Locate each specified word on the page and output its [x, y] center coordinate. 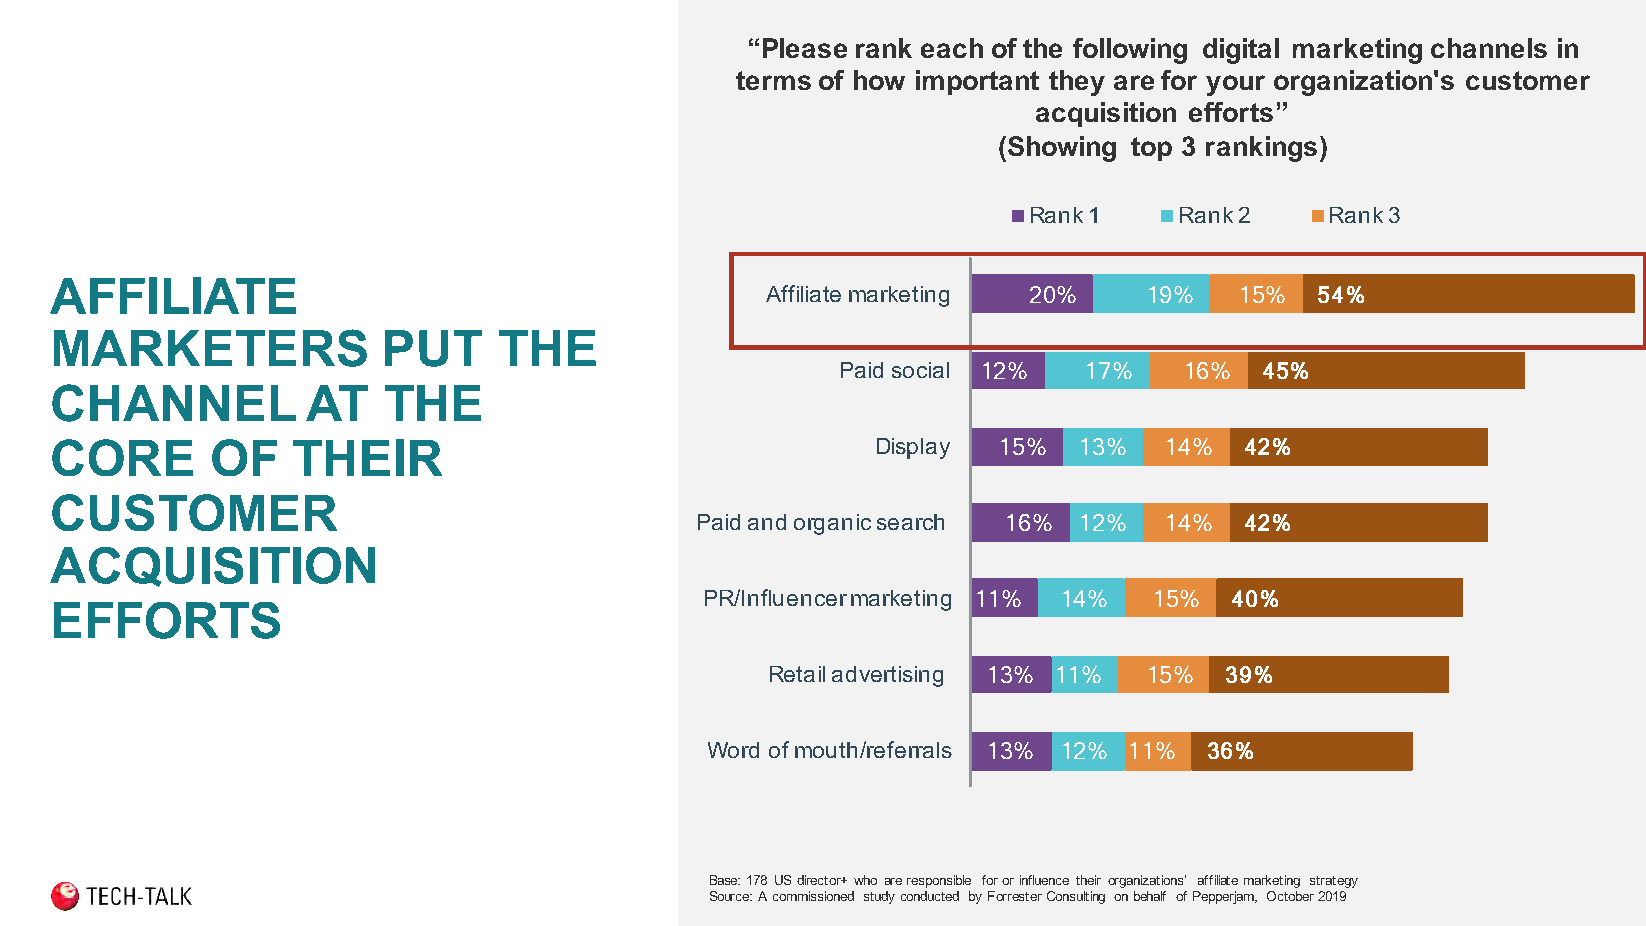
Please [805, 48]
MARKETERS [210, 348]
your [1235, 85]
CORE [122, 457]
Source [731, 896]
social [920, 370]
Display [913, 448]
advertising [887, 676]
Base [725, 880]
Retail [797, 674]
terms [773, 80]
